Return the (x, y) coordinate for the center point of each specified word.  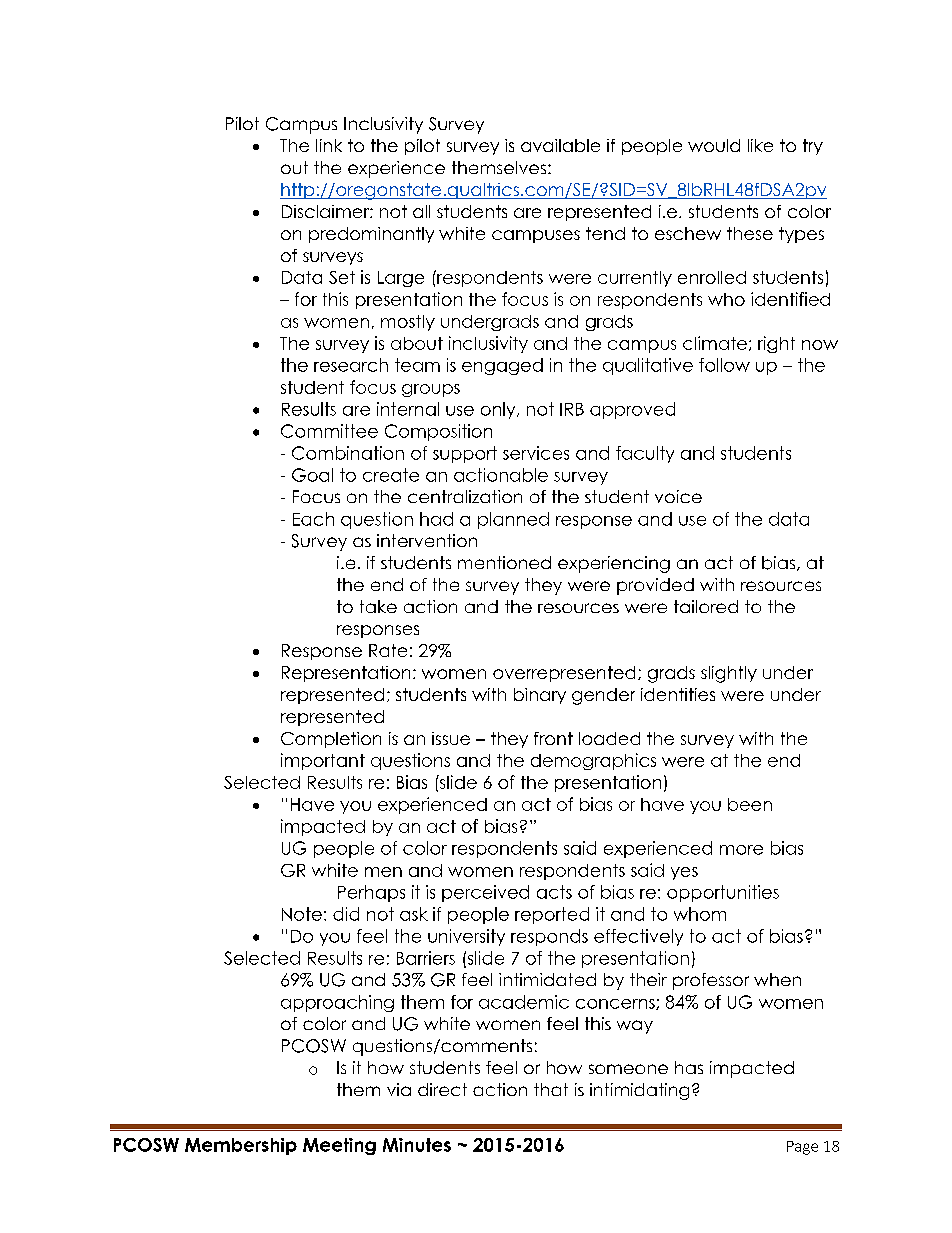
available (560, 145)
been (750, 804)
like (760, 145)
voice (678, 496)
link (329, 145)
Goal (312, 475)
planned (513, 520)
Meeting (339, 1146)
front (553, 738)
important (323, 761)
